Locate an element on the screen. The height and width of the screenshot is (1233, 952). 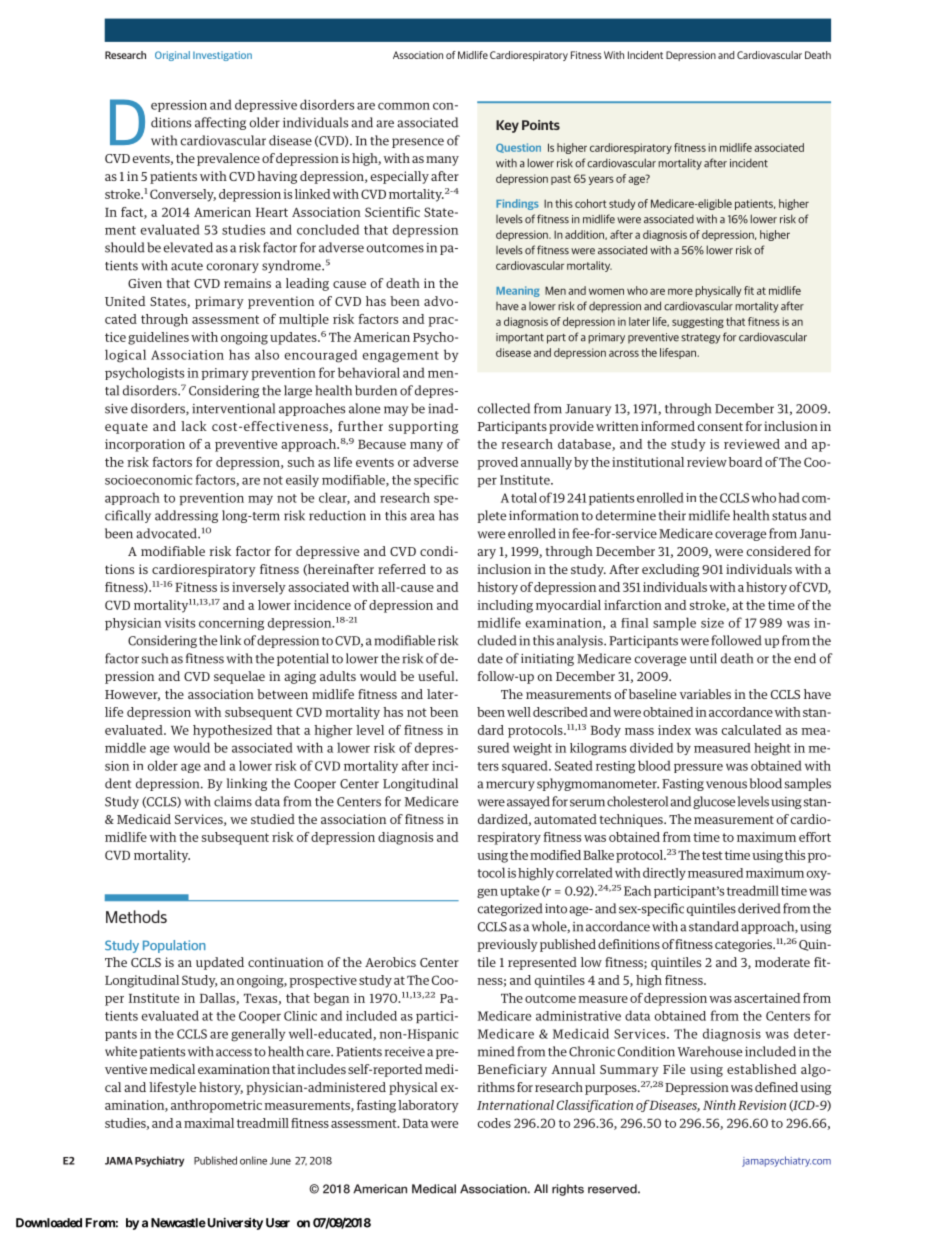
Original is located at coordinates (172, 56).
